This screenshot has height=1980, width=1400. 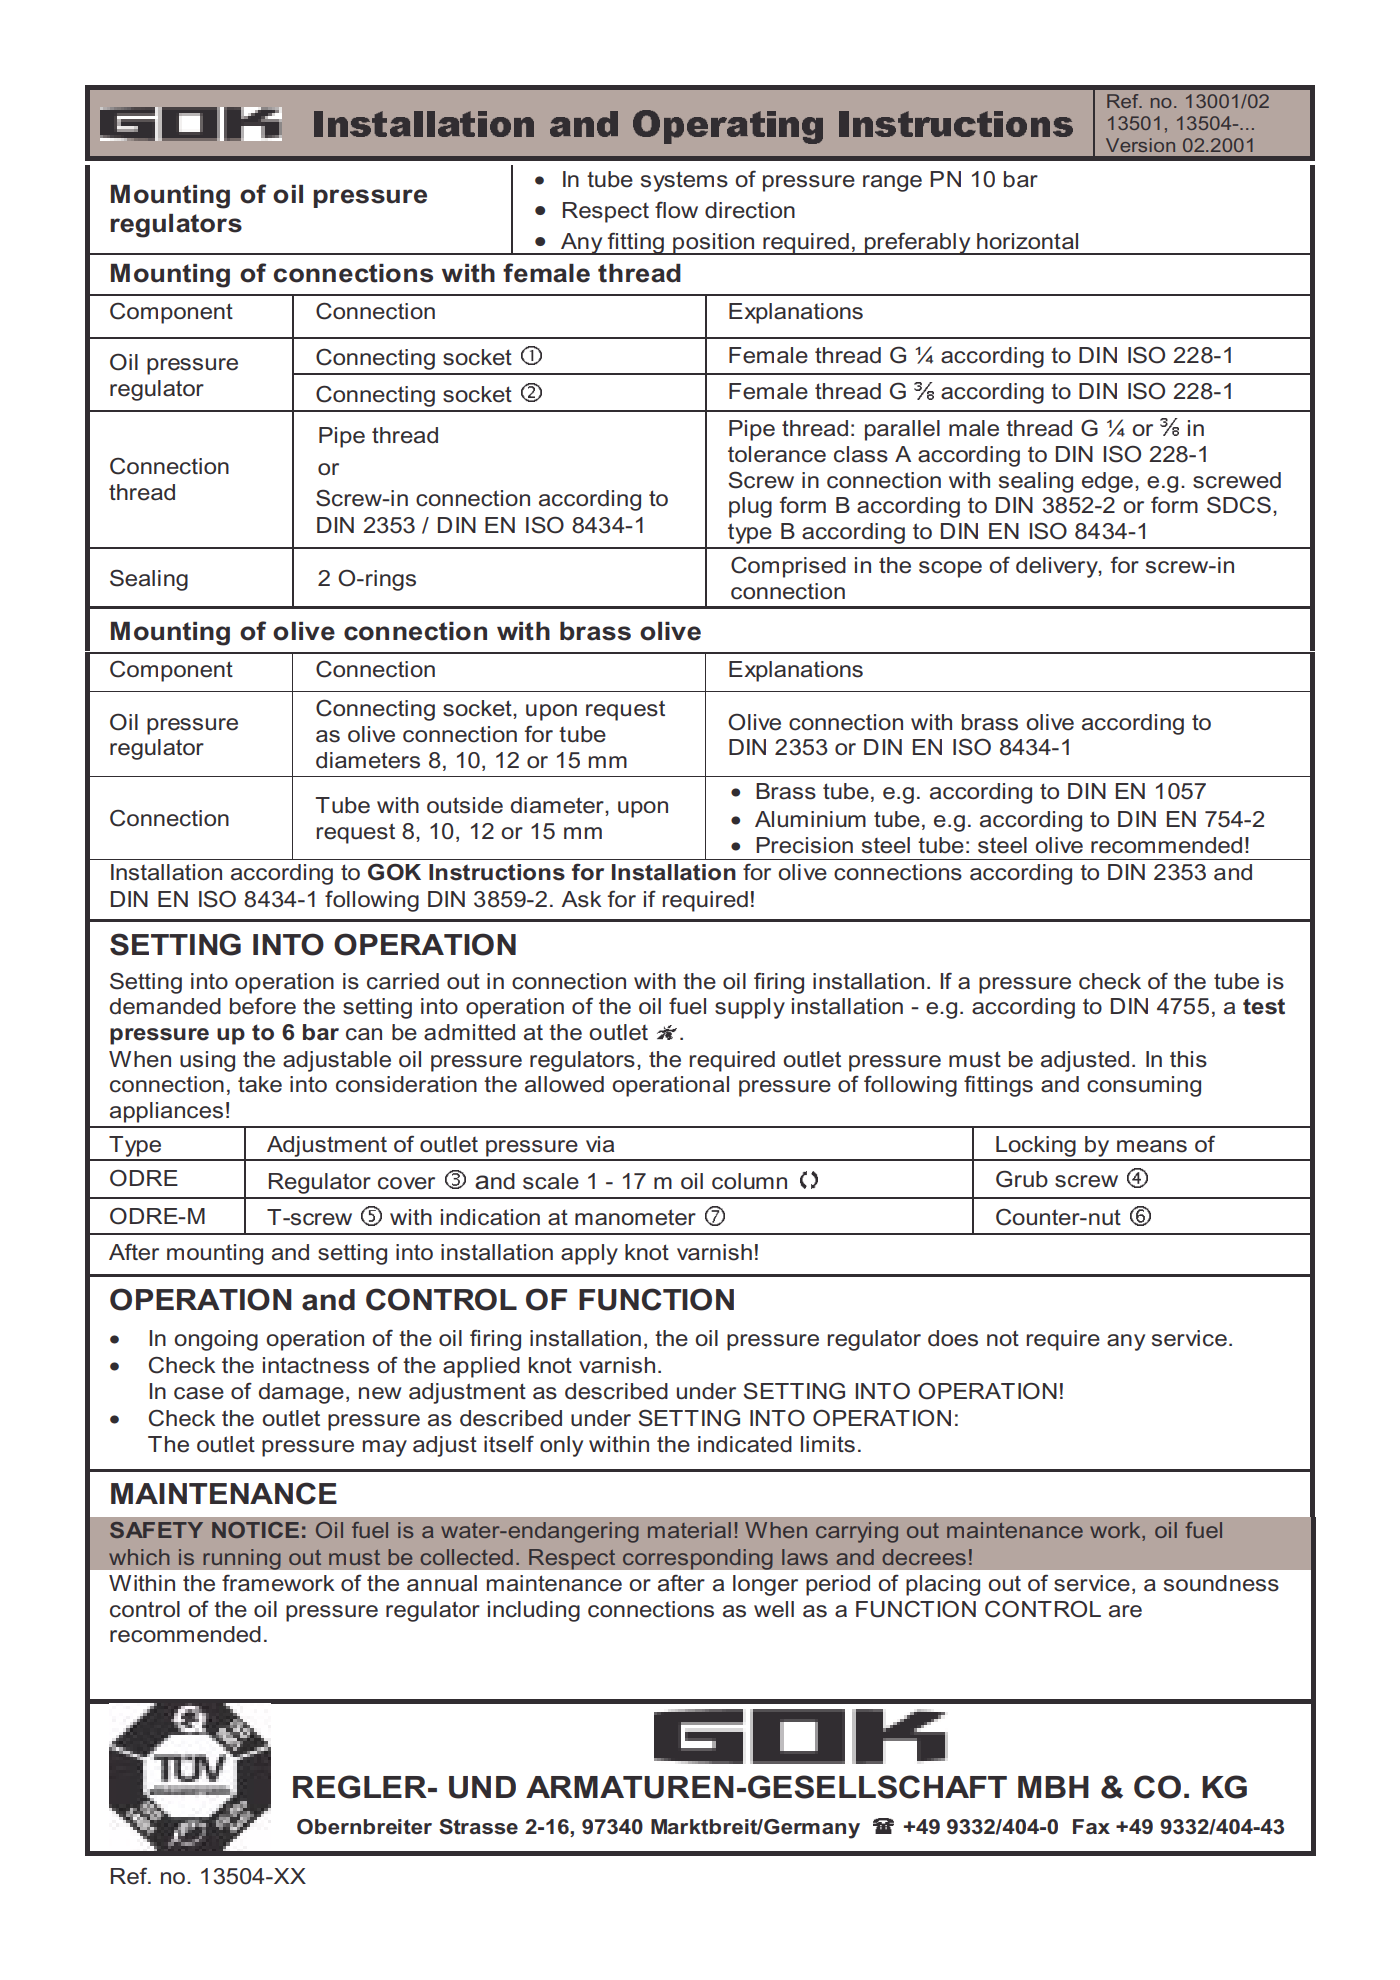 I want to click on edge, so click(x=1109, y=482).
